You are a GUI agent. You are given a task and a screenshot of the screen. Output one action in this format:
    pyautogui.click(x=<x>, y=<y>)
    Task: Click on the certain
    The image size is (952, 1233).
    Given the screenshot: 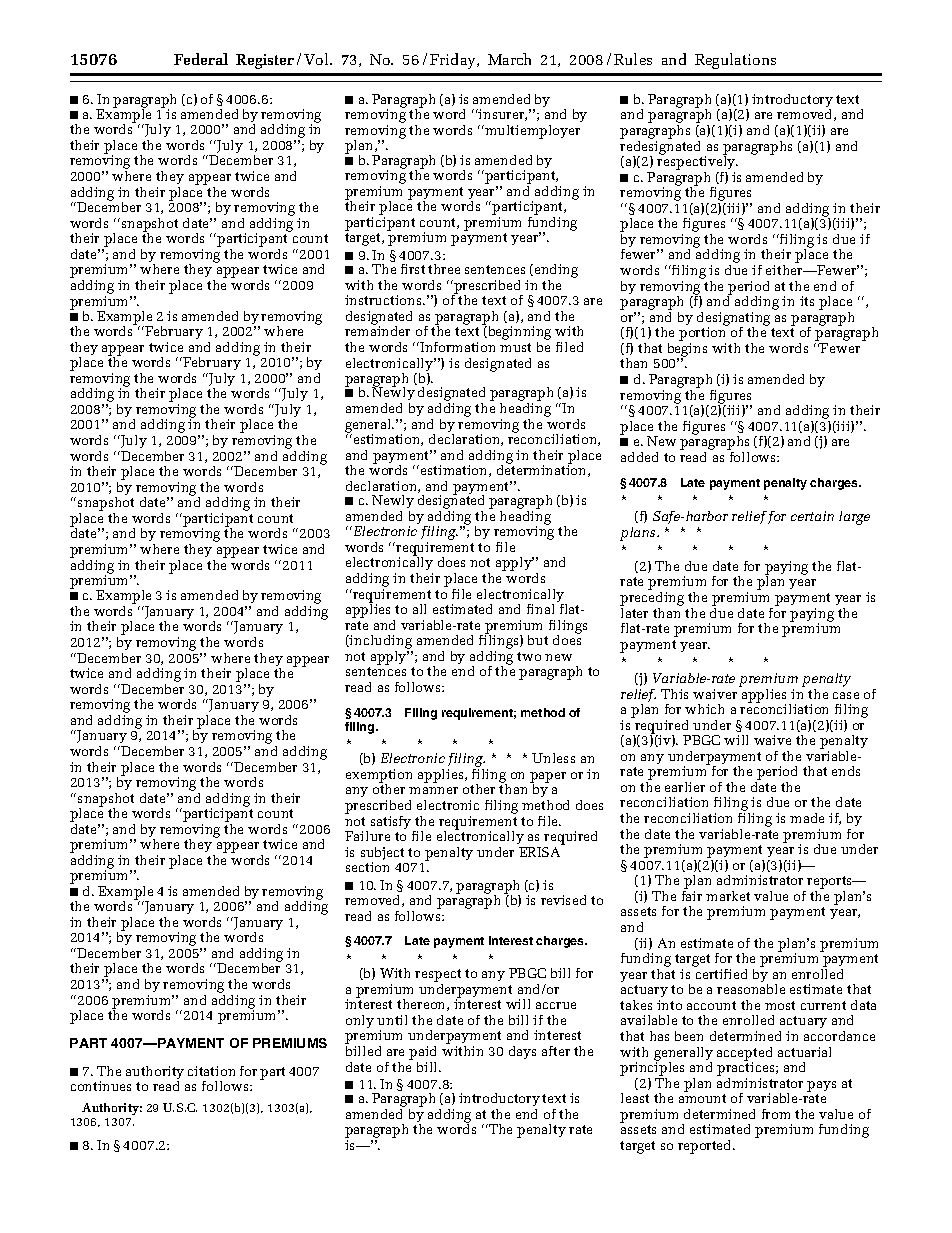 What is the action you would take?
    pyautogui.click(x=812, y=516)
